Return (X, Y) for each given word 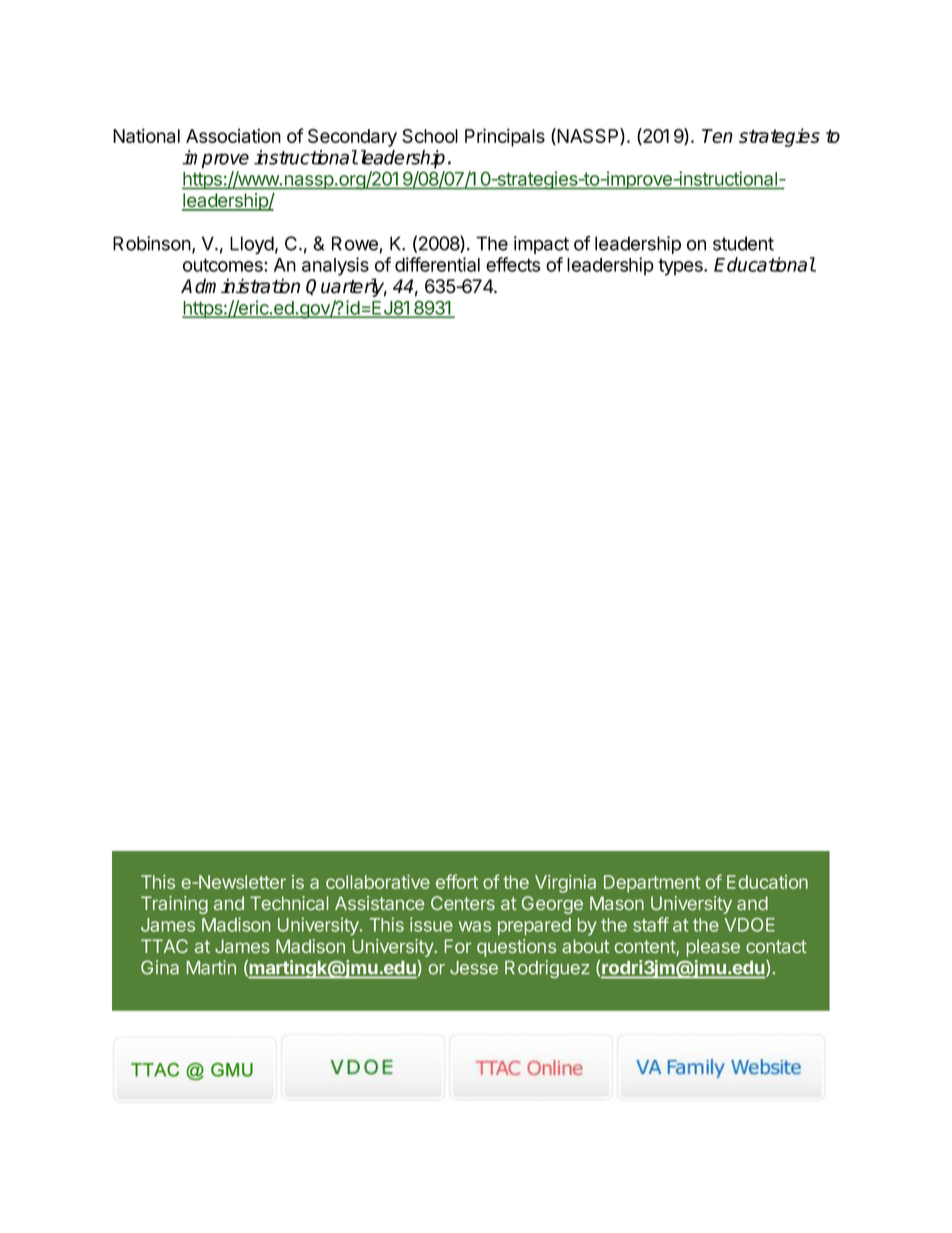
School (430, 136)
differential (437, 264)
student (743, 243)
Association (233, 135)
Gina (160, 967)
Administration (240, 286)
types (681, 267)
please (713, 948)
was (475, 926)
